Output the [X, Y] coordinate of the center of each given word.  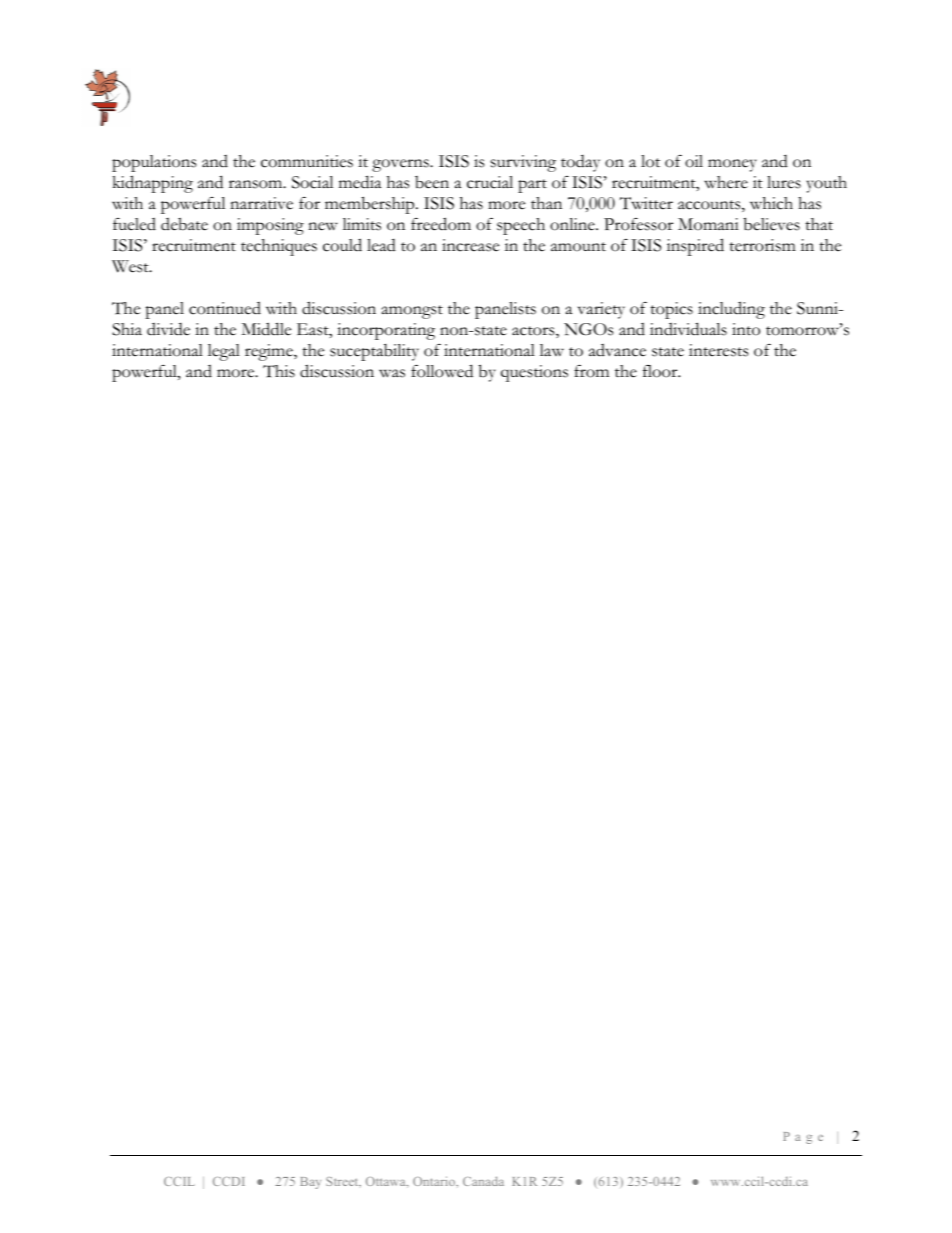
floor [661, 371]
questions [534, 373]
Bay [310, 1183]
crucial [490, 182]
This [279, 371]
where [726, 182]
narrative [261, 203]
